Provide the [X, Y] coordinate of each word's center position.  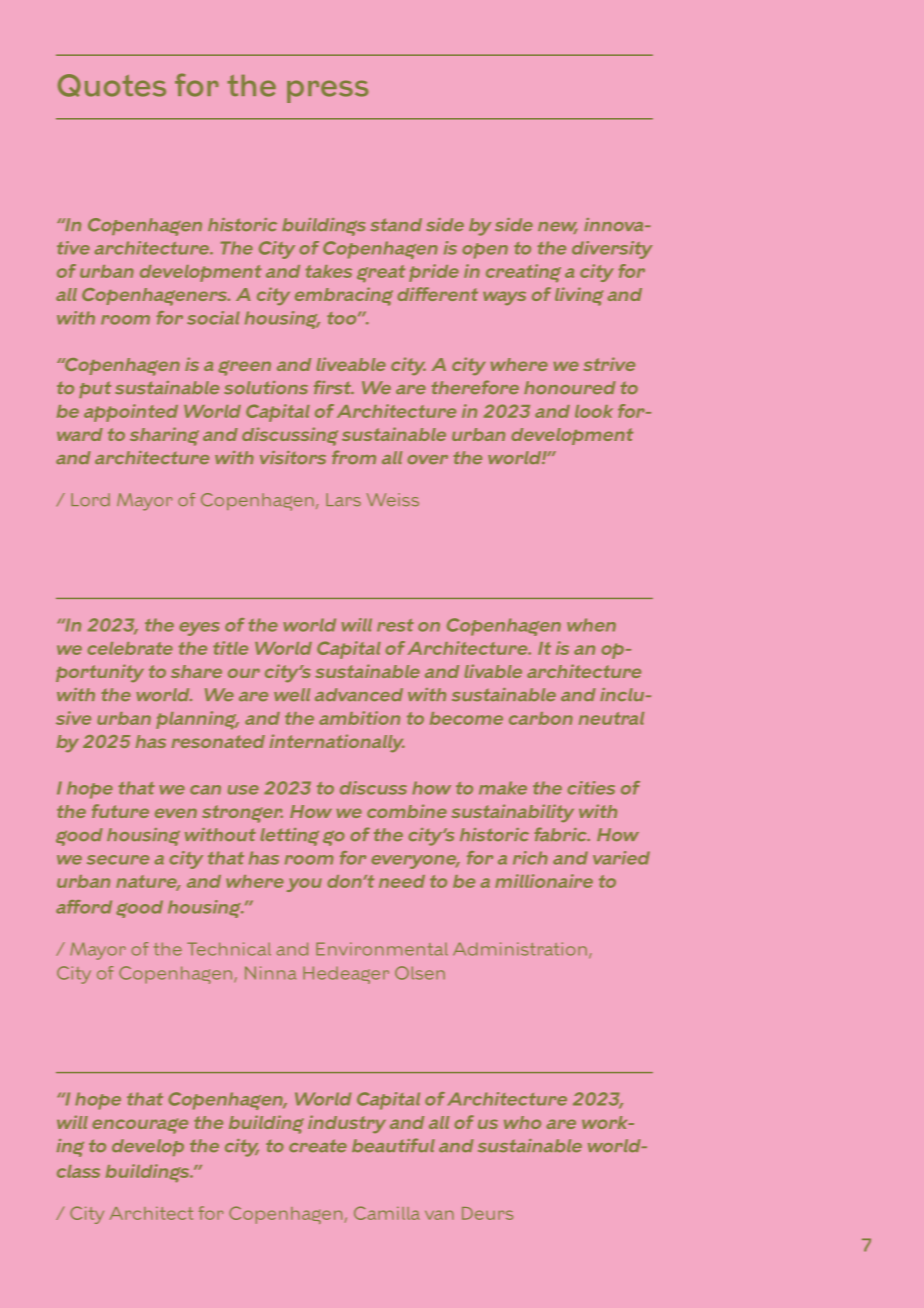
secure [118, 860]
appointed [131, 413]
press [328, 91]
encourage [140, 1126]
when [591, 625]
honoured [570, 387]
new [558, 228]
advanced [359, 695]
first [334, 387]
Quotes [112, 85]
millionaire [544, 881]
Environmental [382, 949]
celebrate [130, 648]
